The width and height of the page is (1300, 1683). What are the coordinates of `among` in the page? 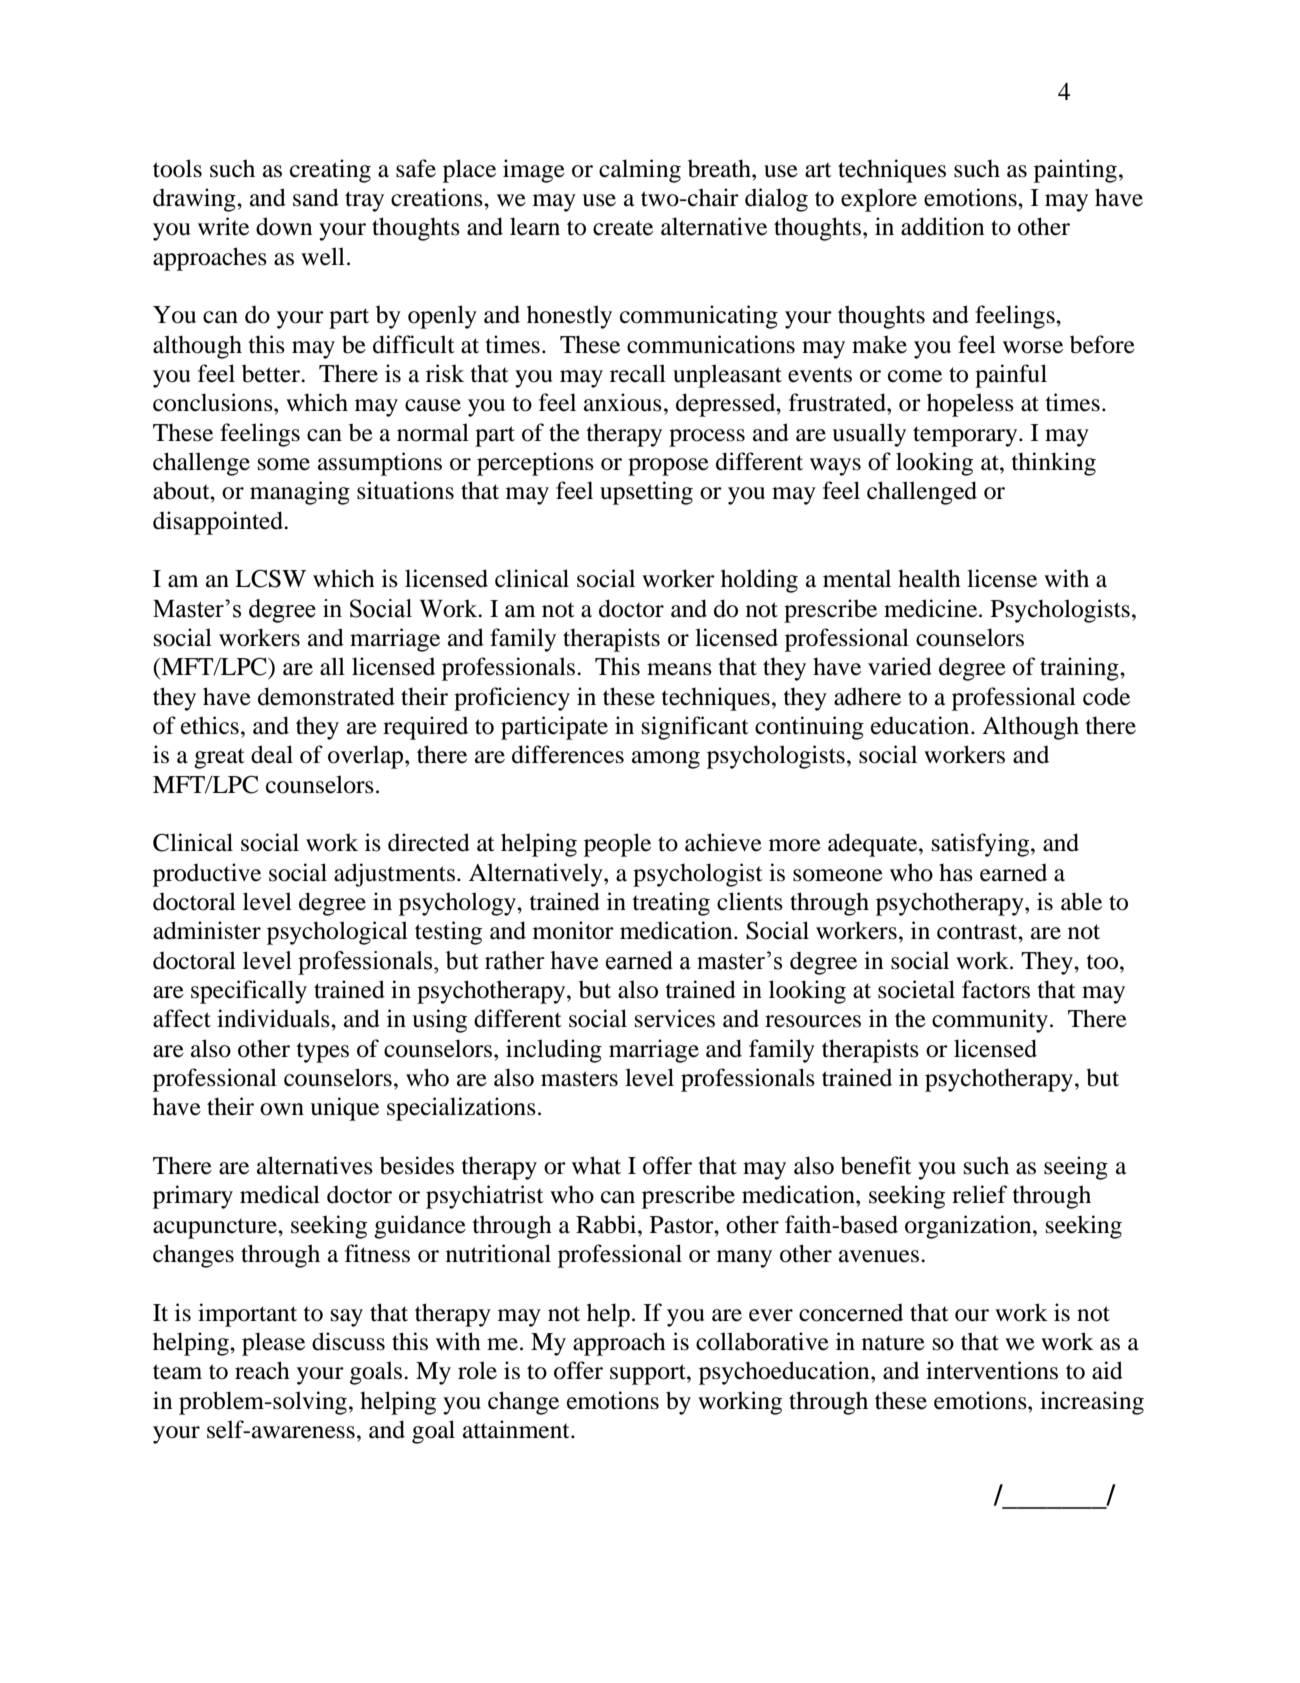 It's located at (666, 760).
